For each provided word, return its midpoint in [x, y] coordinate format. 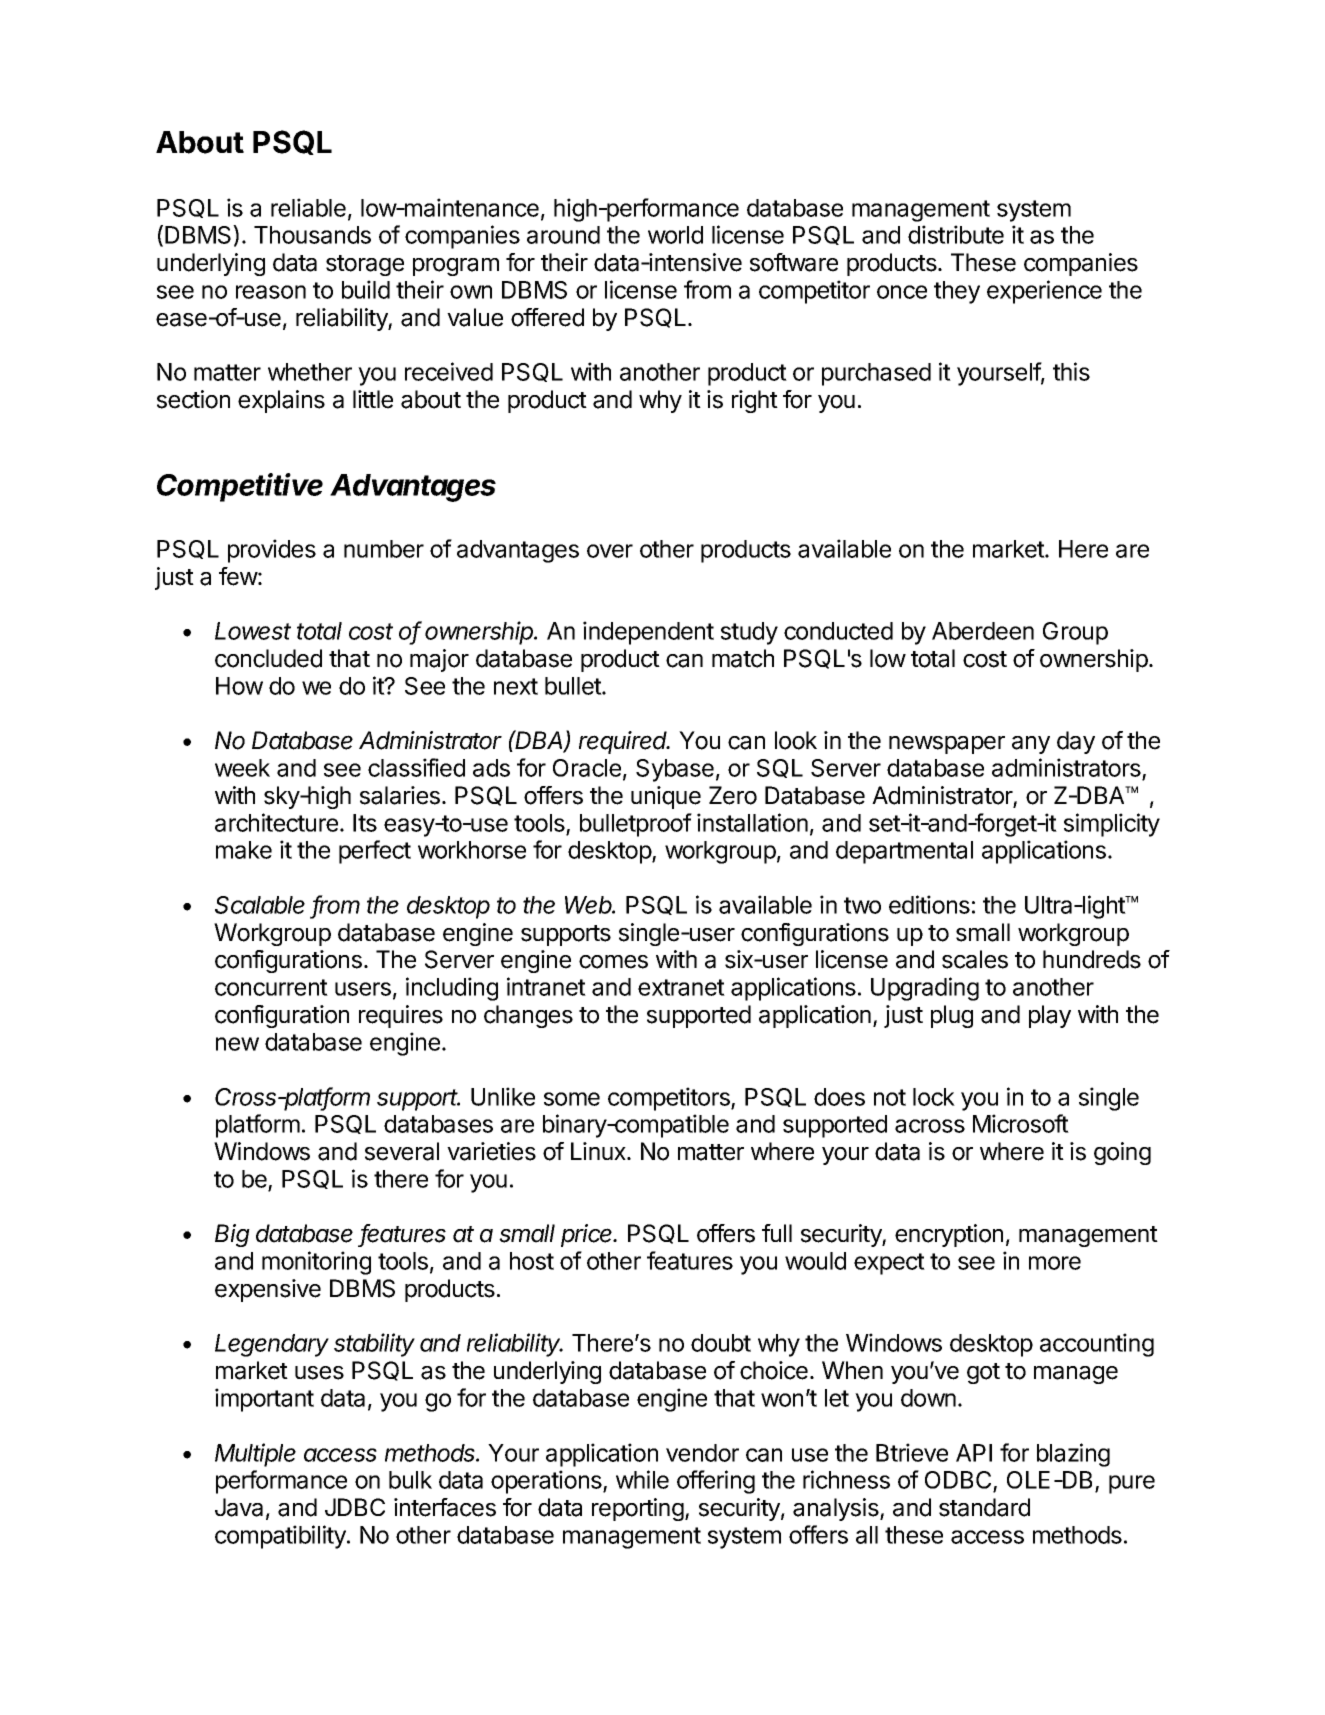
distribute [956, 234]
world [675, 235]
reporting [639, 1509]
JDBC [355, 1507]
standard [984, 1507]
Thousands [312, 235]
